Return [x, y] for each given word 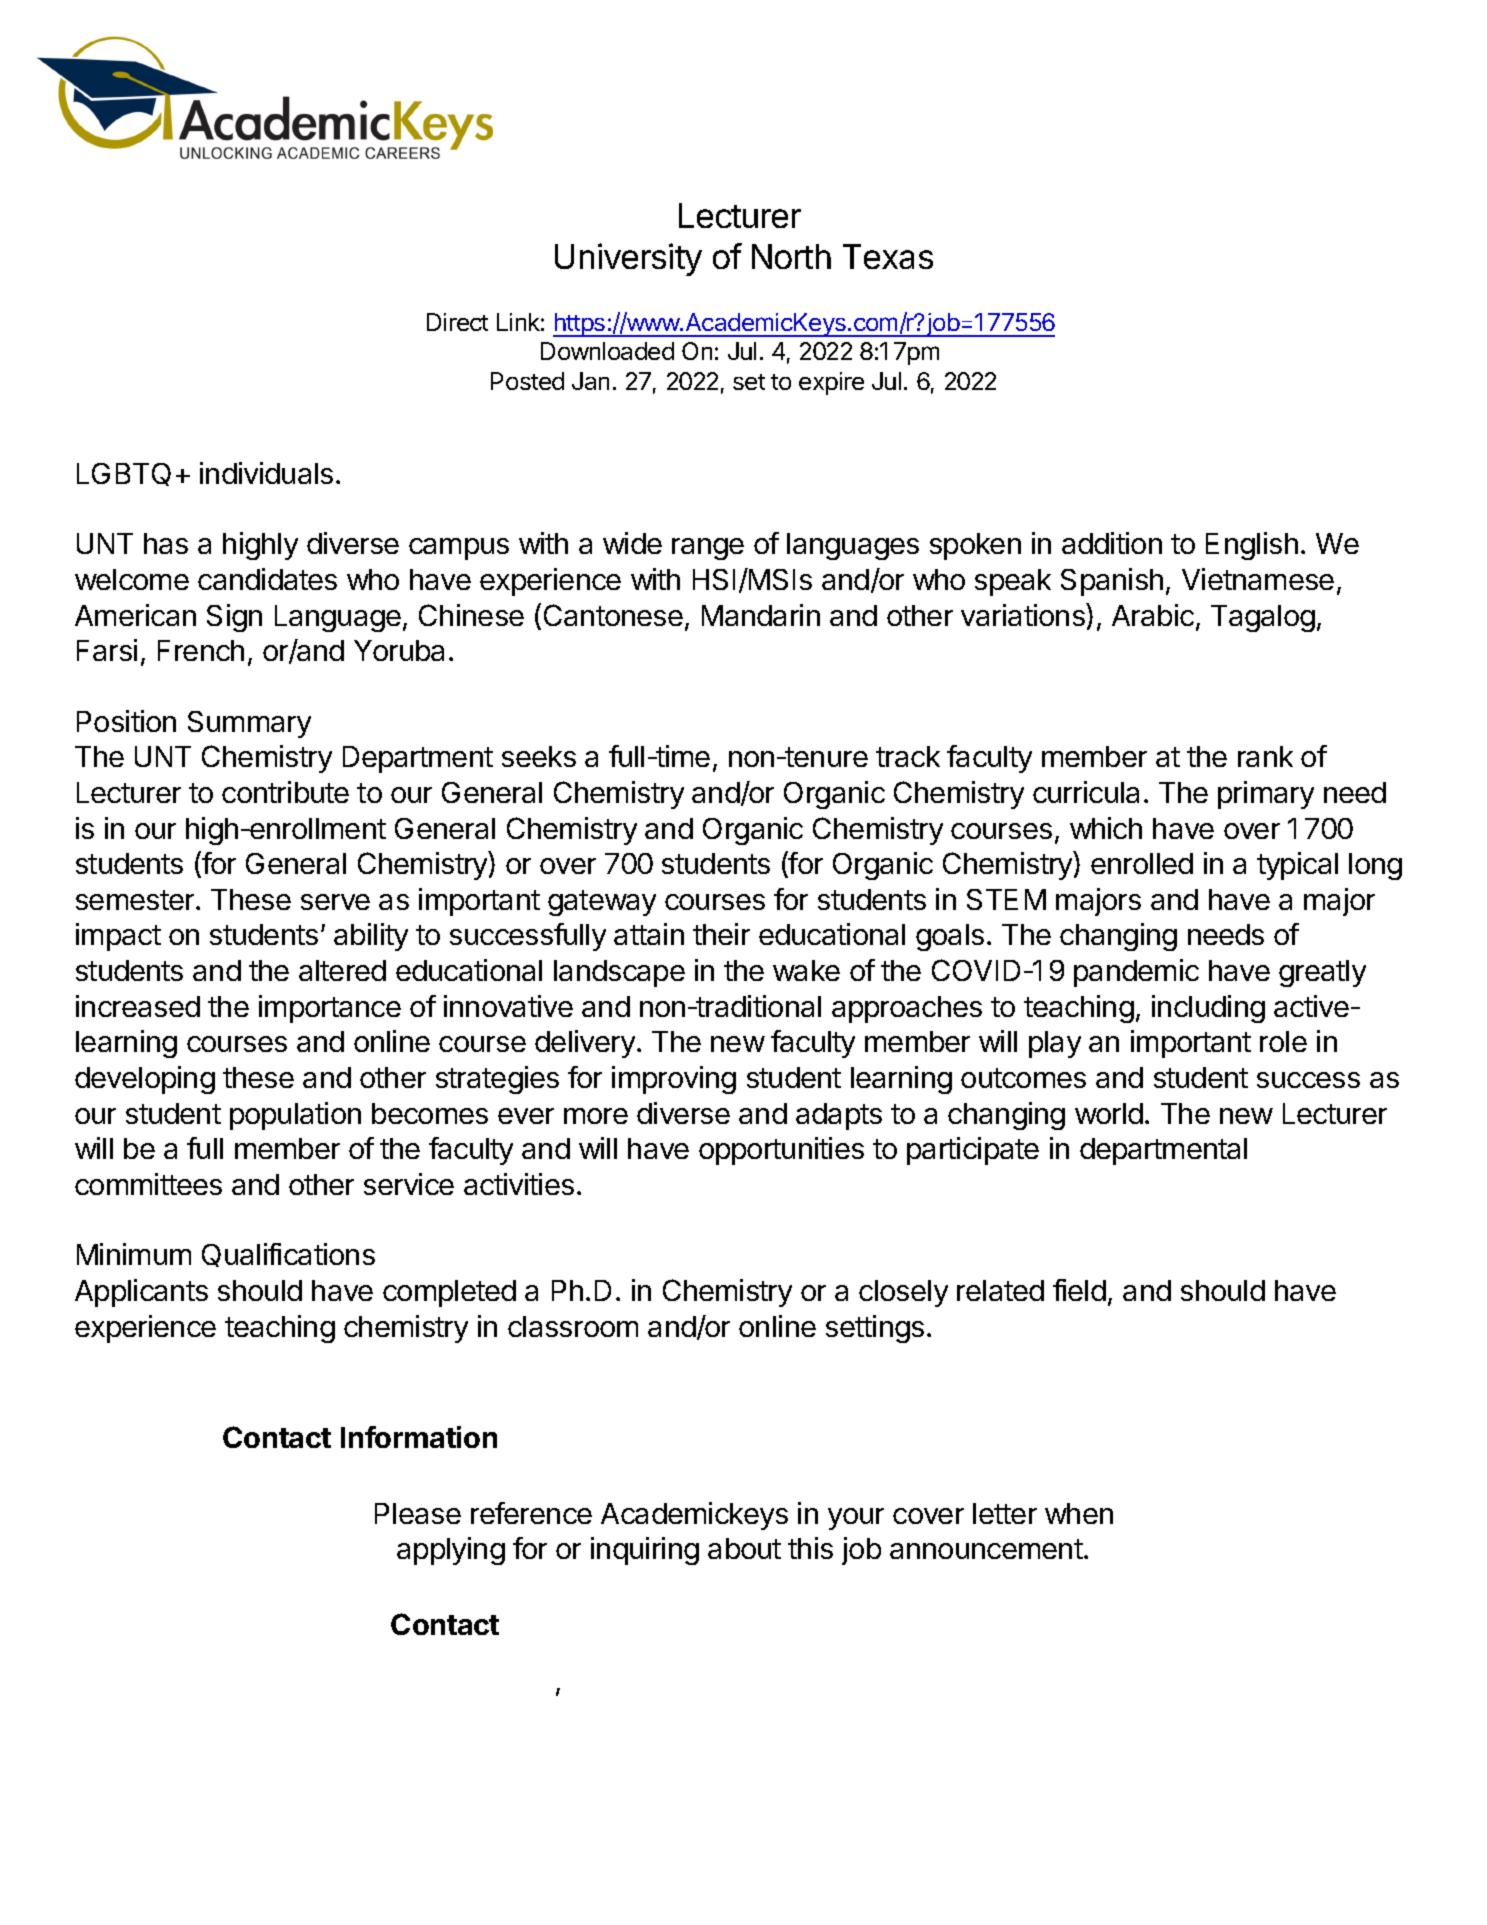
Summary [249, 724]
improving [674, 1080]
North [791, 256]
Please [418, 1513]
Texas [888, 256]
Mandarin [761, 615]
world [1109, 1113]
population [295, 1116]
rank [1265, 756]
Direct [457, 322]
